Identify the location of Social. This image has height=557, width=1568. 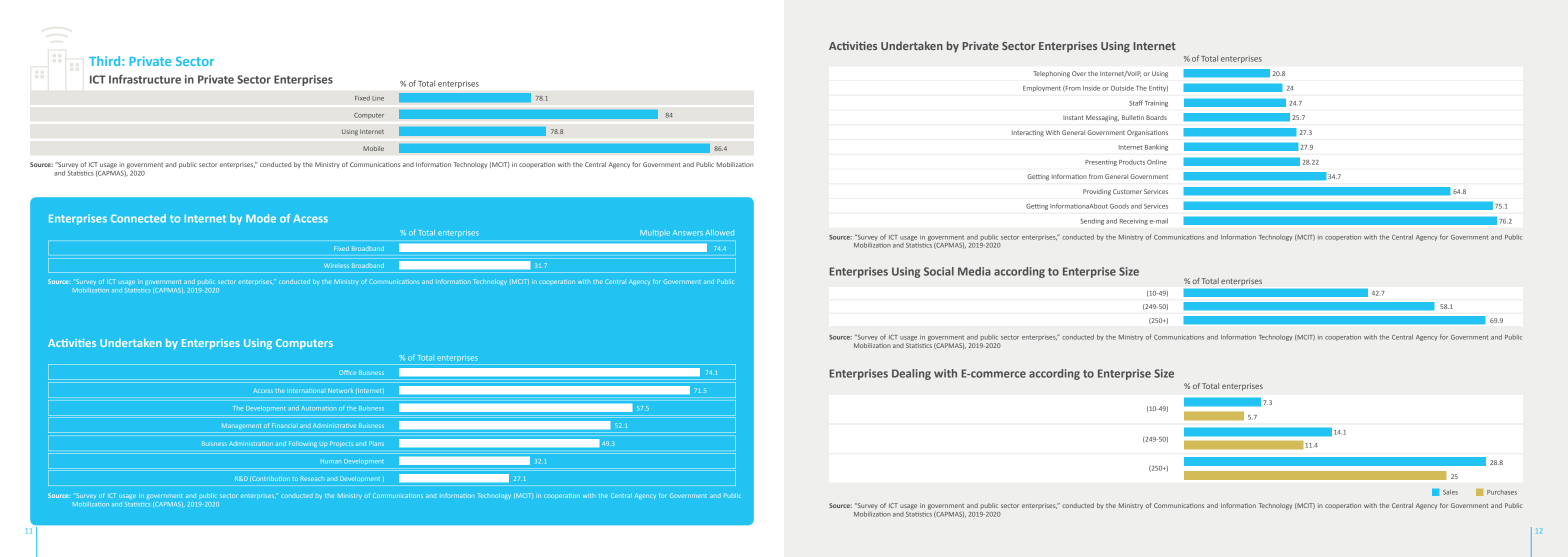
(939, 271).
